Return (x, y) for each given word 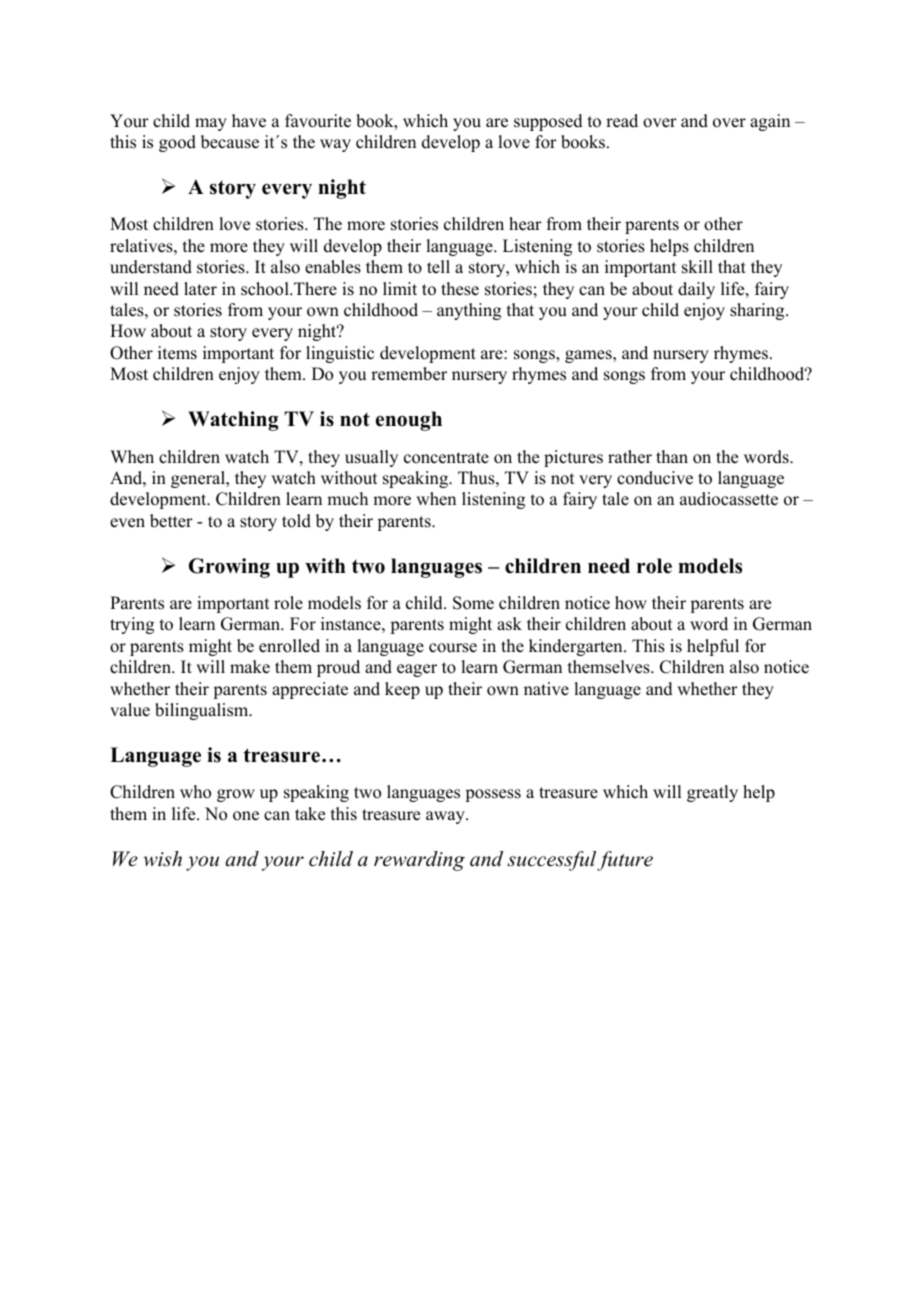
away (446, 817)
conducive (655, 478)
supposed (548, 122)
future (625, 861)
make (250, 667)
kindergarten (577, 647)
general (199, 479)
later (200, 289)
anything (469, 311)
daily (696, 290)
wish (162, 859)
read (622, 121)
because (230, 142)
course (453, 648)
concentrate (446, 458)
